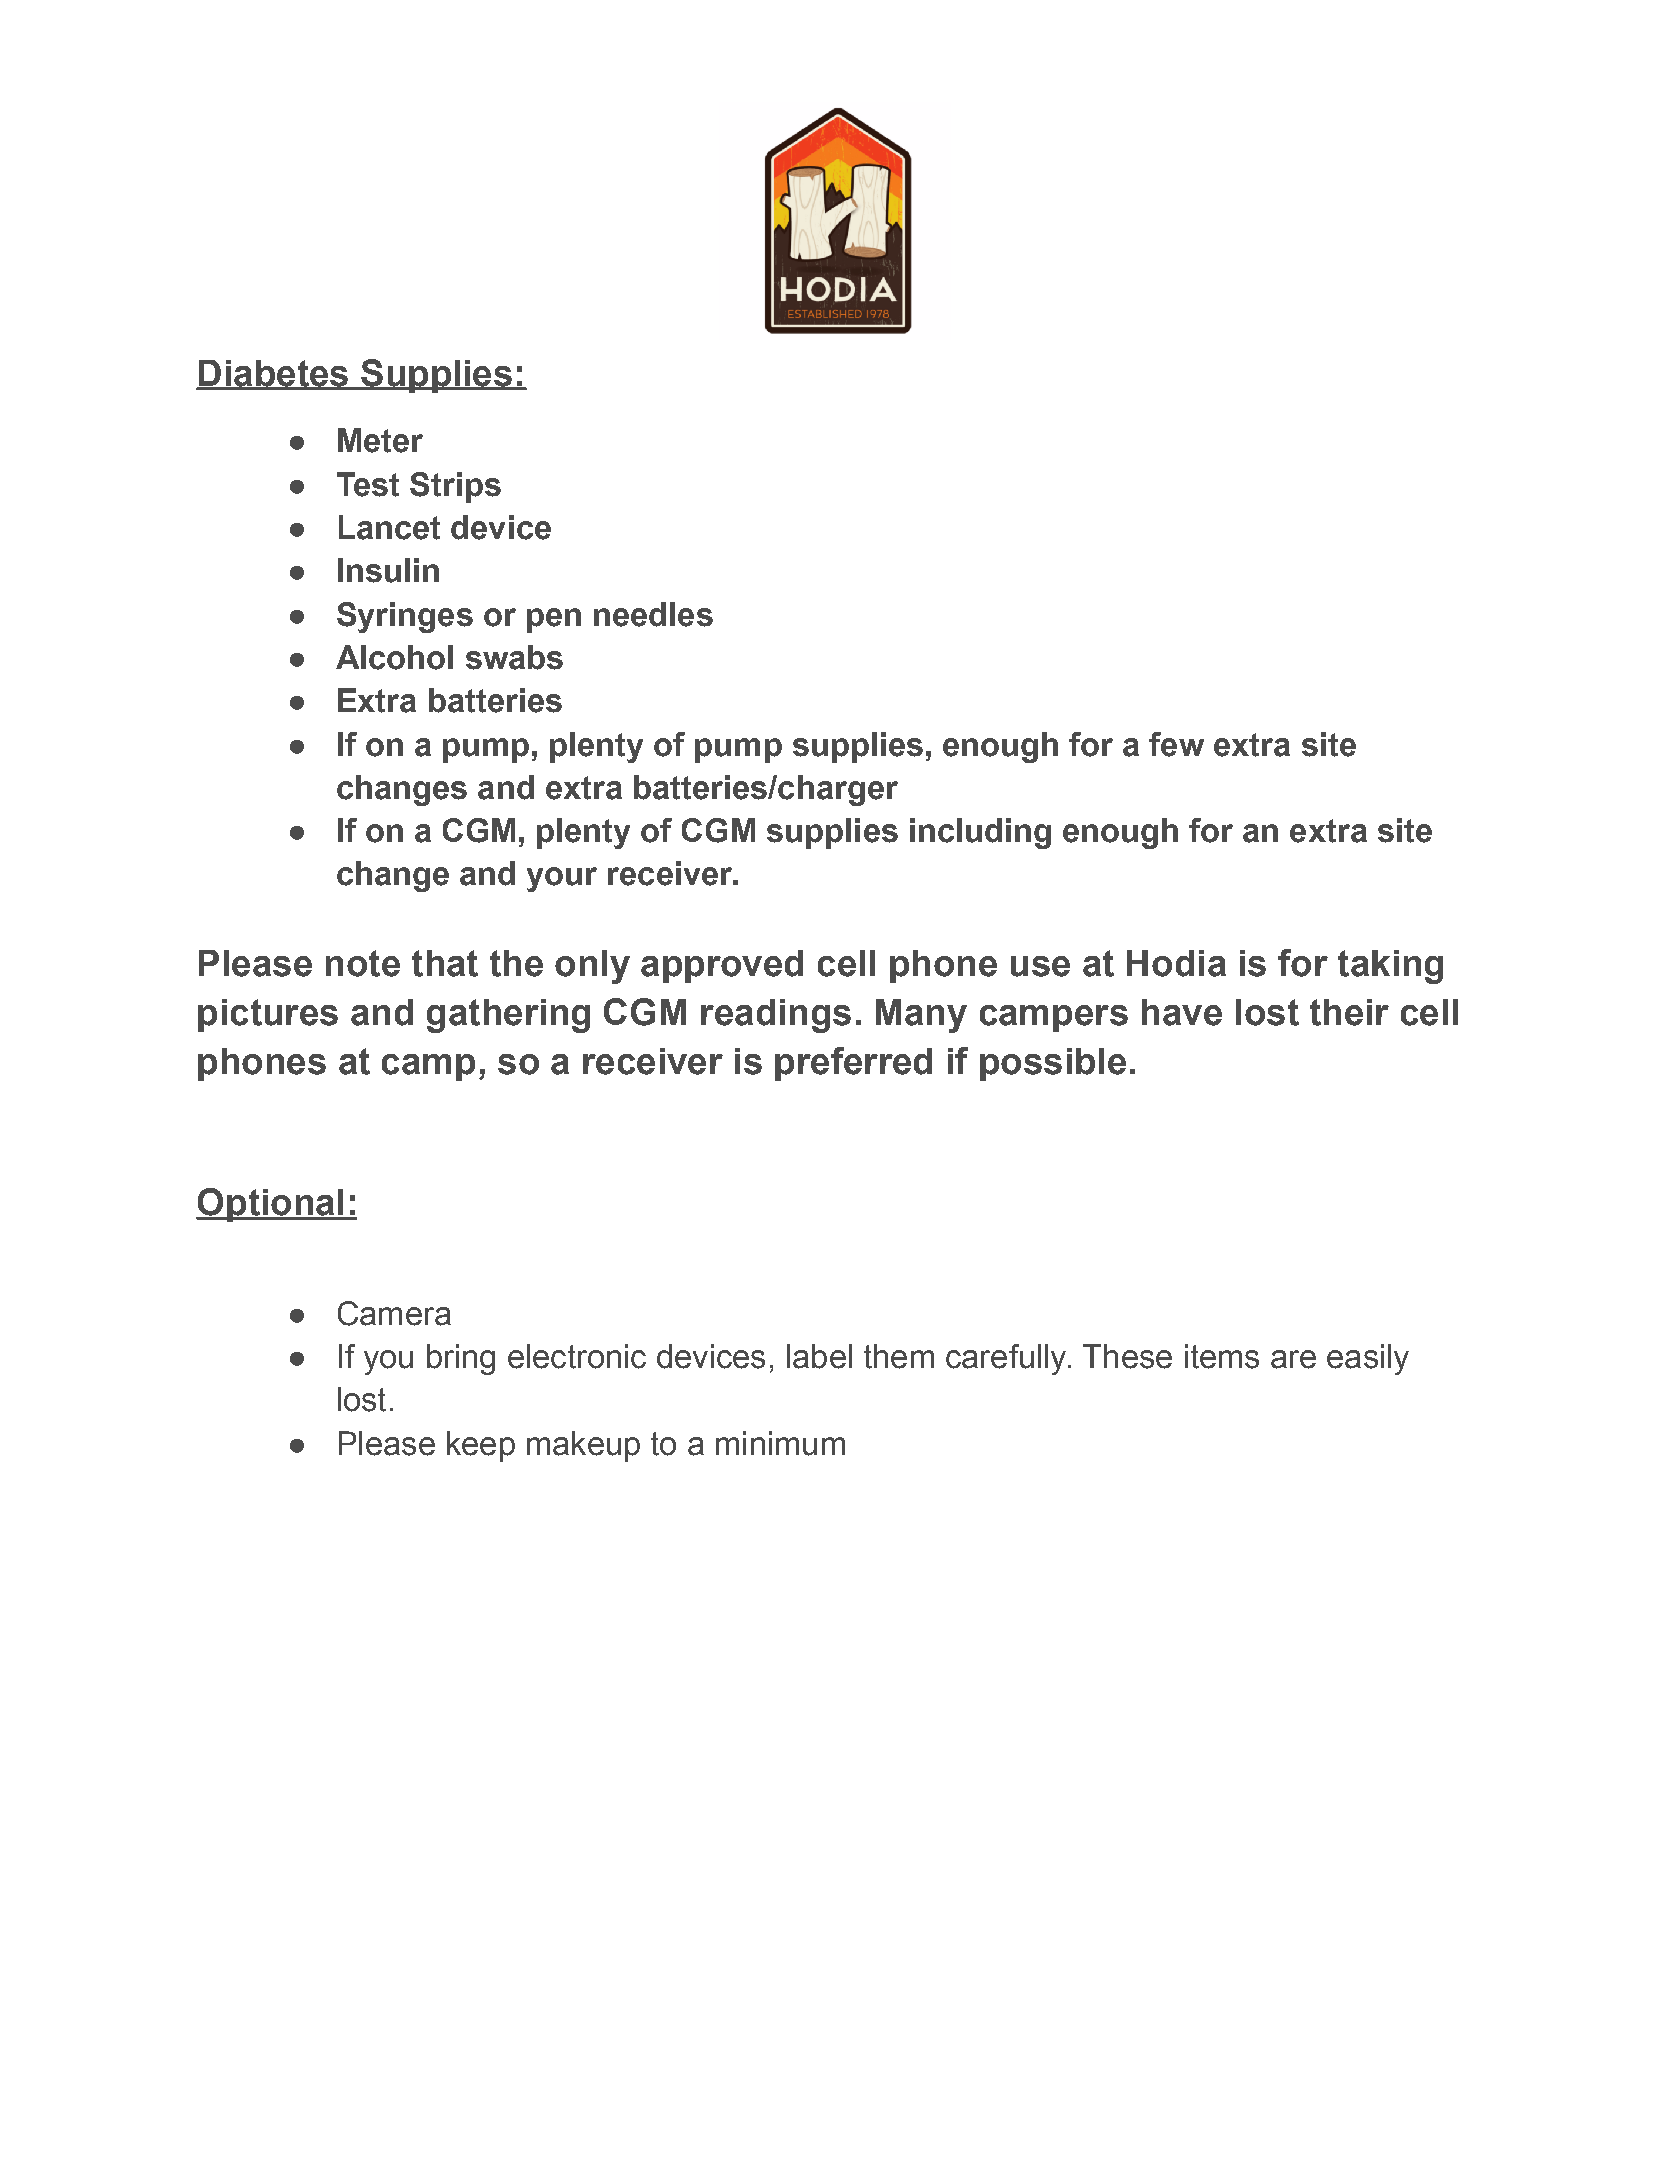 This screenshot has height=2161, width=1670. I want to click on gathering, so click(508, 1016).
